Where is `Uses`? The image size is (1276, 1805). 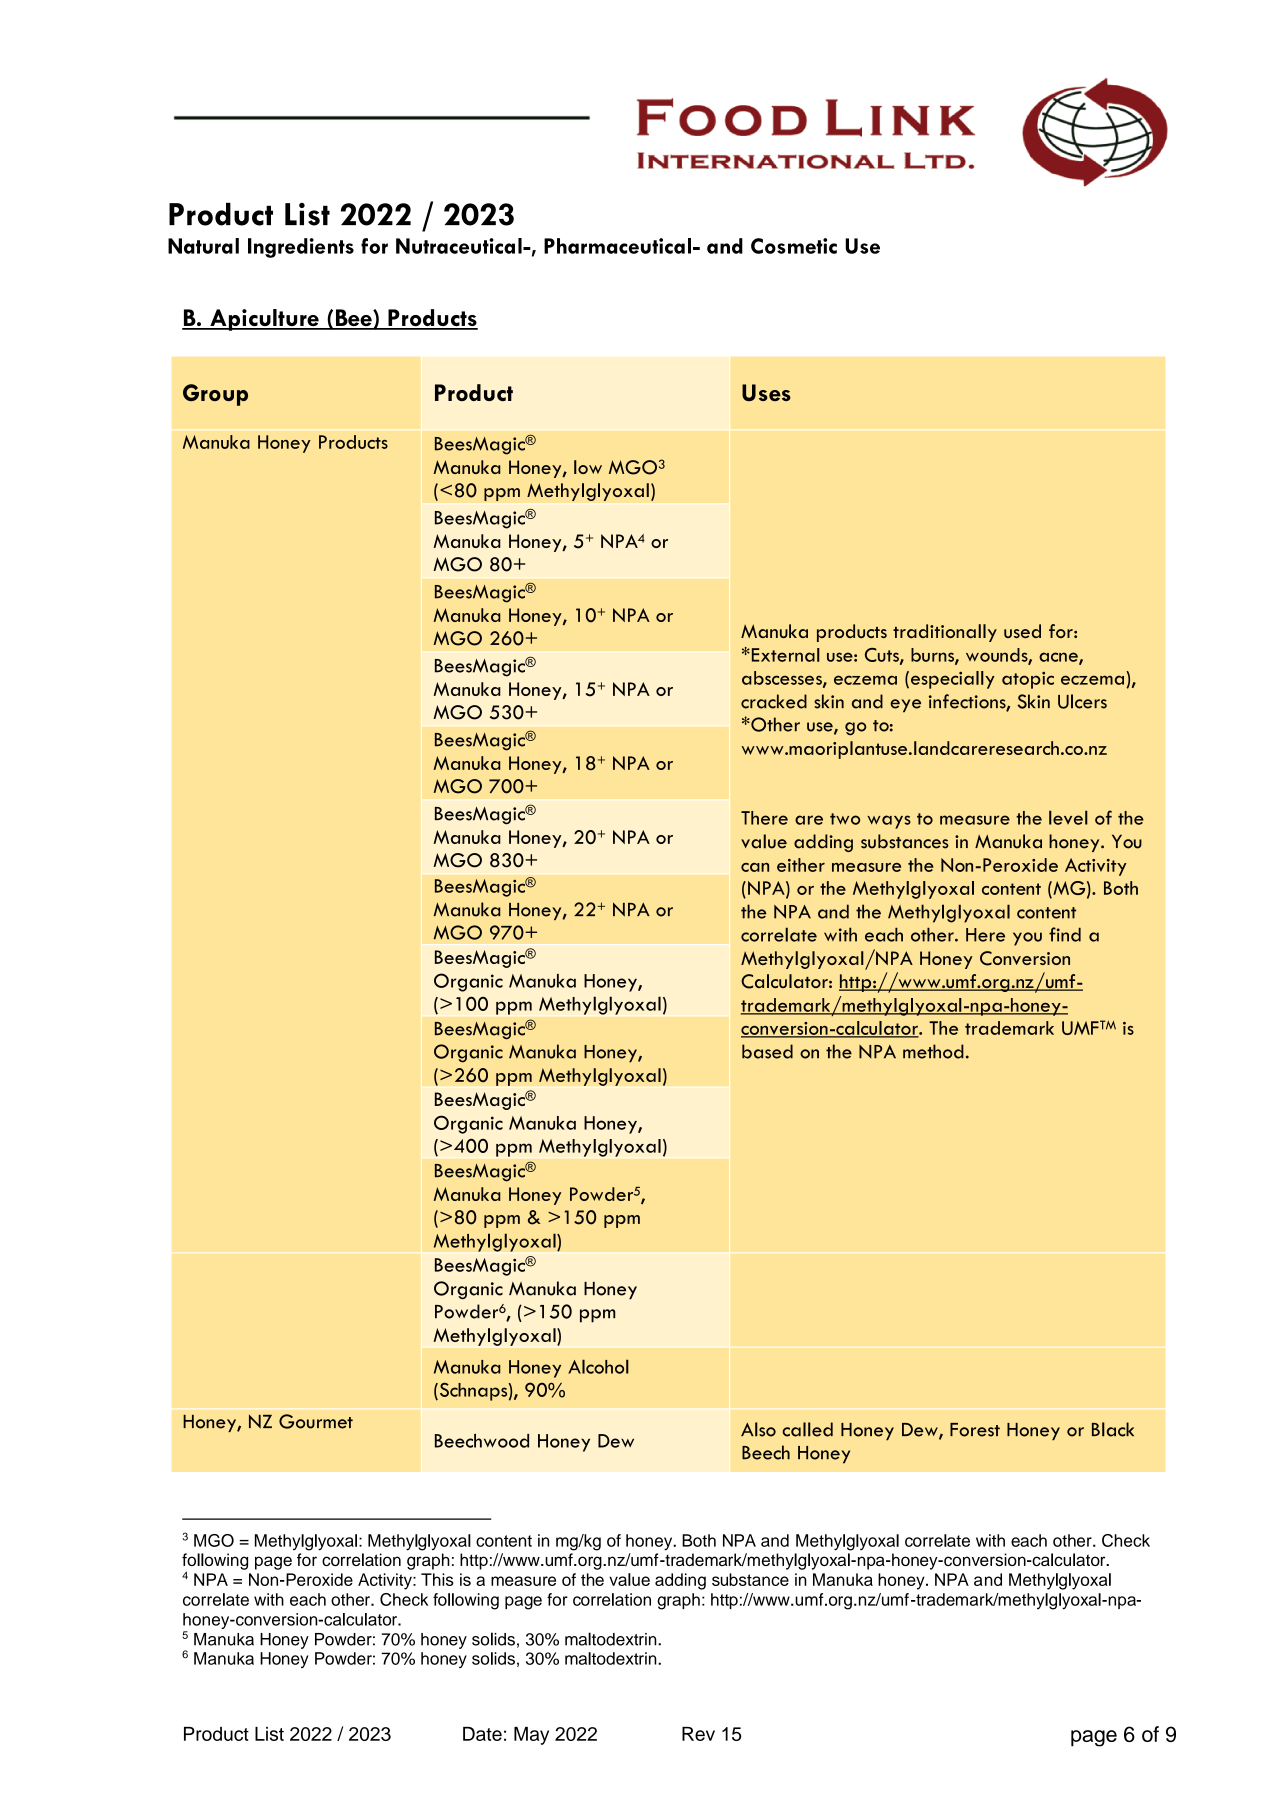
Uses is located at coordinates (766, 392).
